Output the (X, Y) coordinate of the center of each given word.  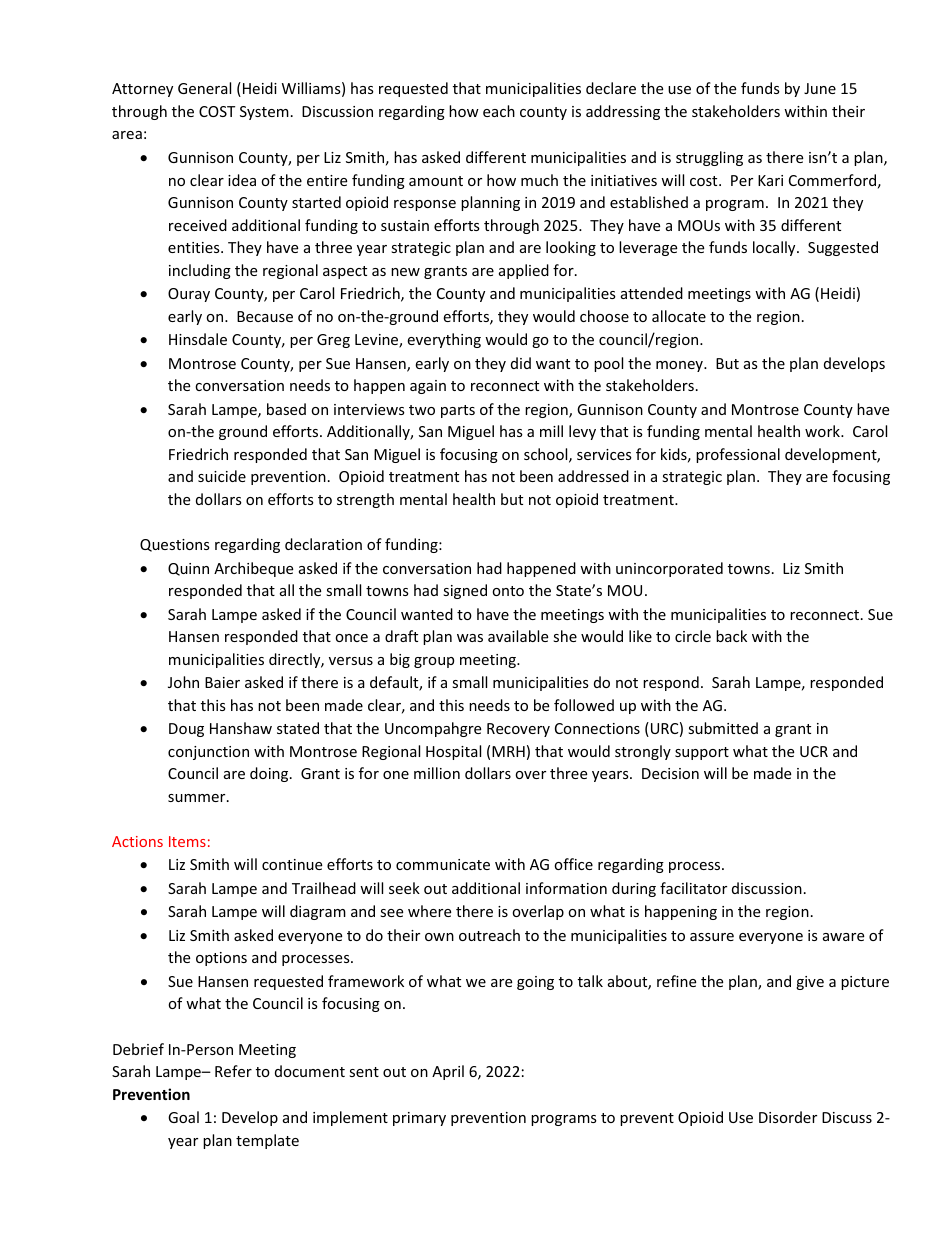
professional (738, 455)
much (539, 180)
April (448, 1072)
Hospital (453, 752)
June (820, 88)
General (204, 88)
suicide (222, 476)
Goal (183, 1117)
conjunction (208, 753)
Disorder (788, 1117)
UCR (814, 751)
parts (458, 411)
